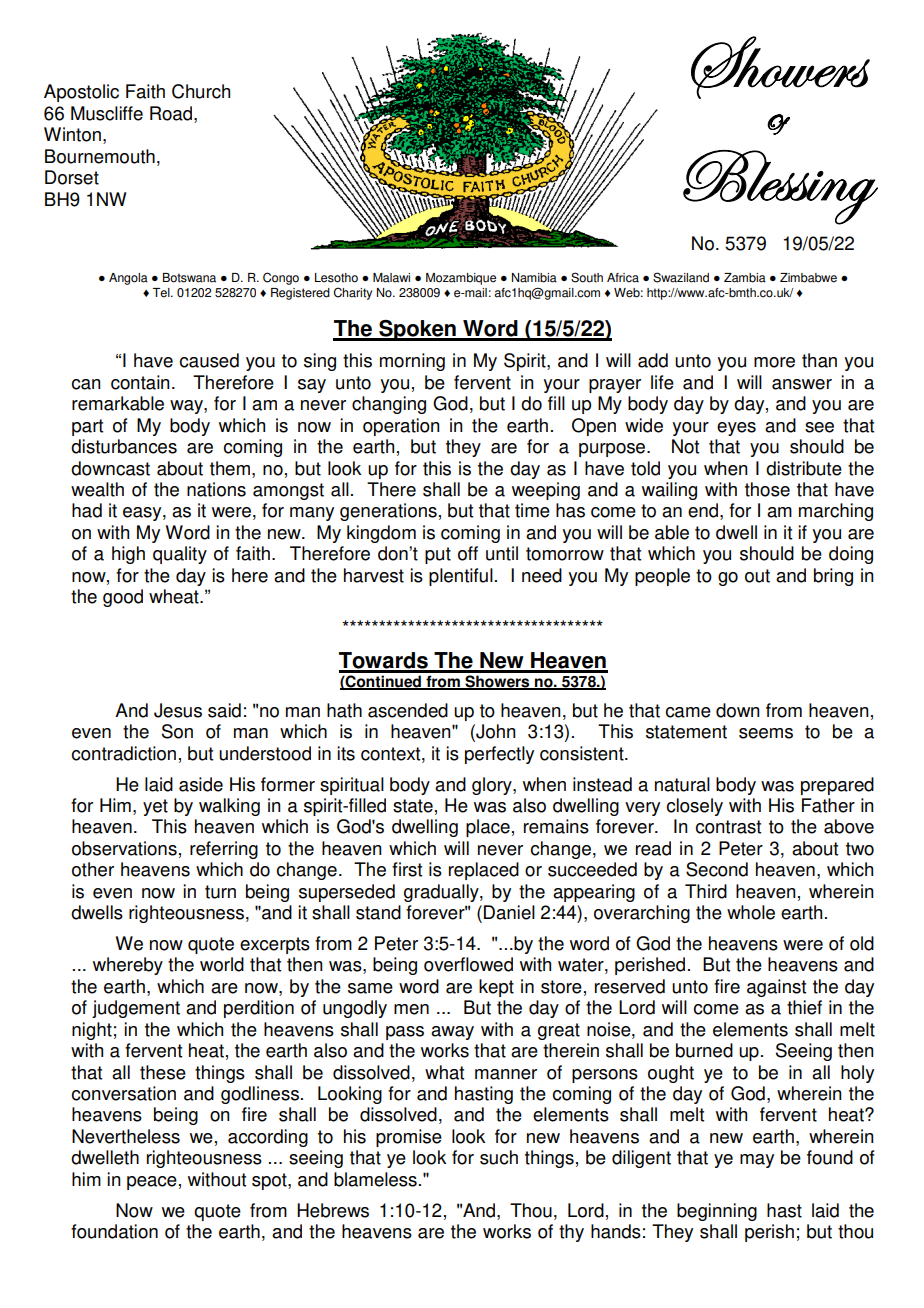 This screenshot has height=1308, width=924. I want to click on Zambia, so click(745, 278).
